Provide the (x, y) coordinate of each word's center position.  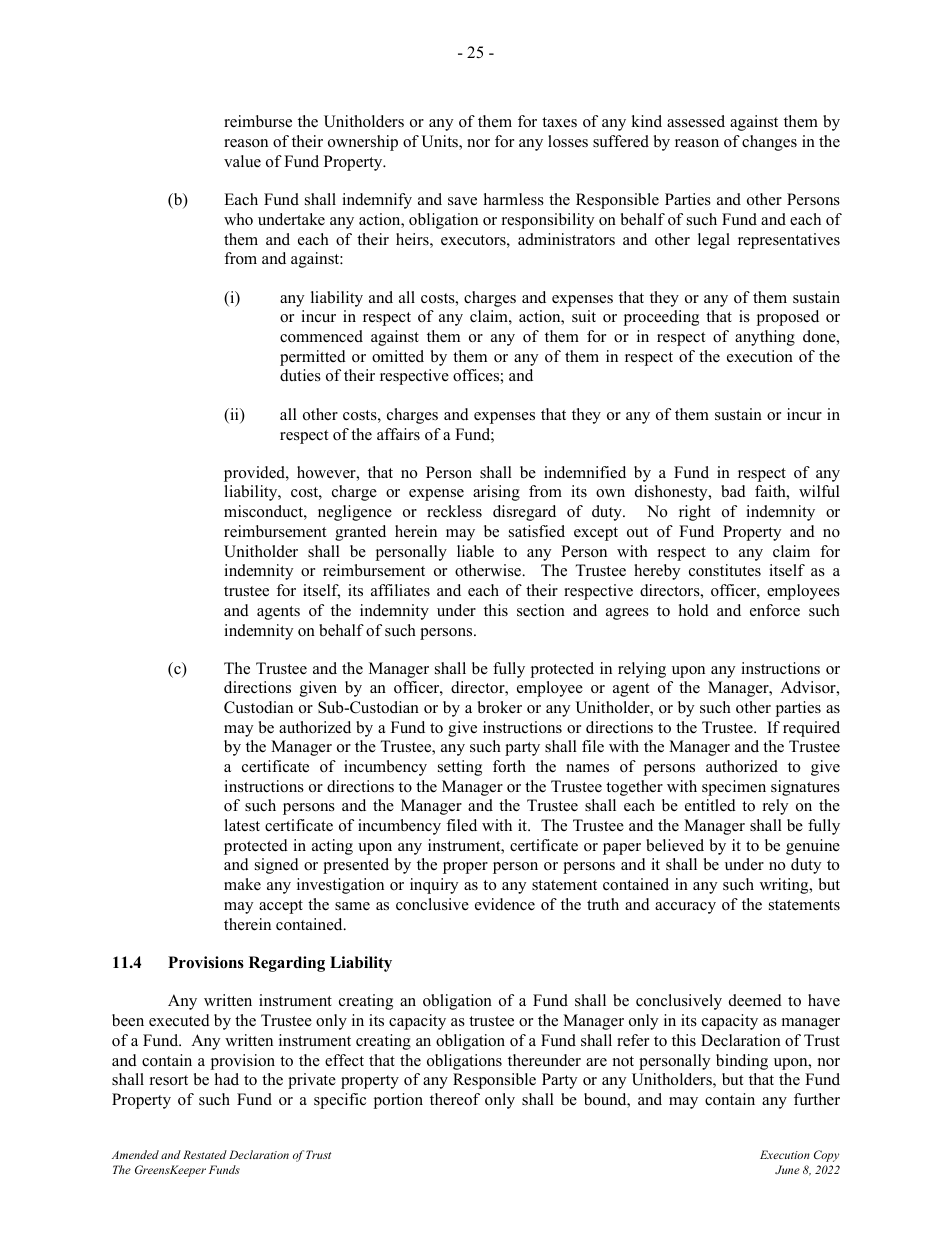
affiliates (400, 590)
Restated (205, 1154)
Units (440, 142)
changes (769, 143)
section (541, 610)
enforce (775, 610)
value (242, 161)
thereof (455, 1099)
